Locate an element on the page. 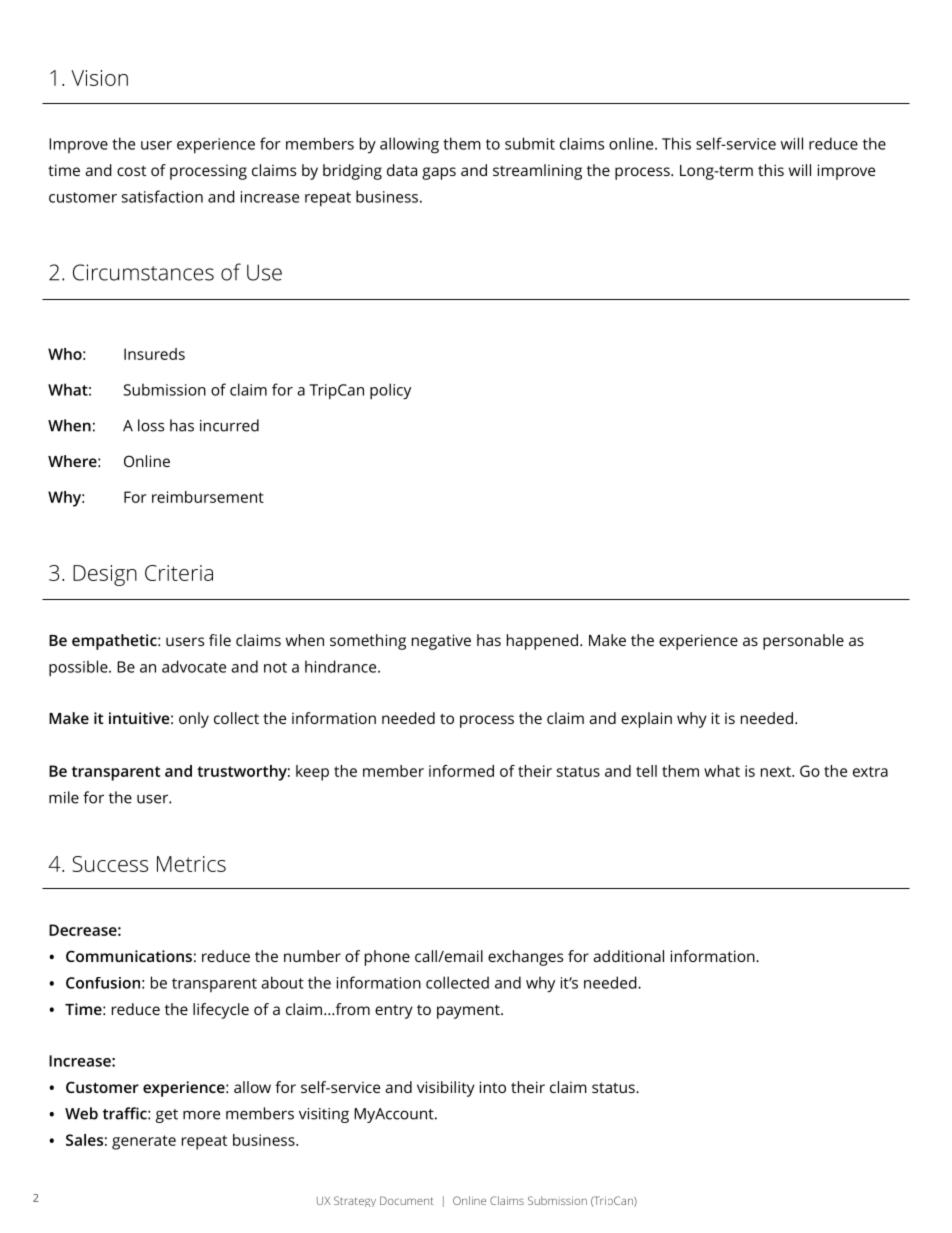 The height and width of the image is (1233, 952). submit is located at coordinates (530, 143).
